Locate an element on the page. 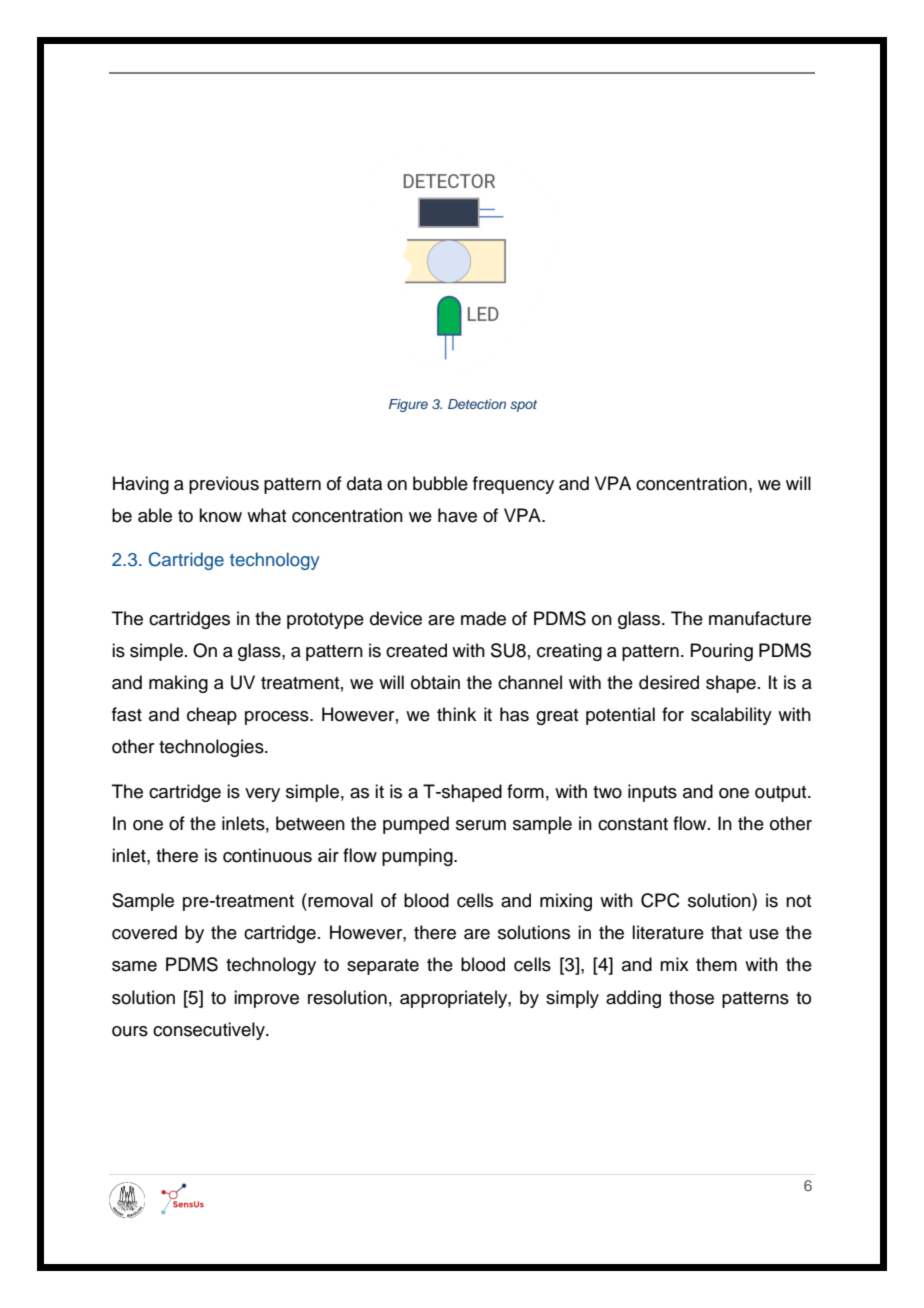 Image resolution: width=924 pixels, height=1308 pixels. made is located at coordinates (483, 618).
